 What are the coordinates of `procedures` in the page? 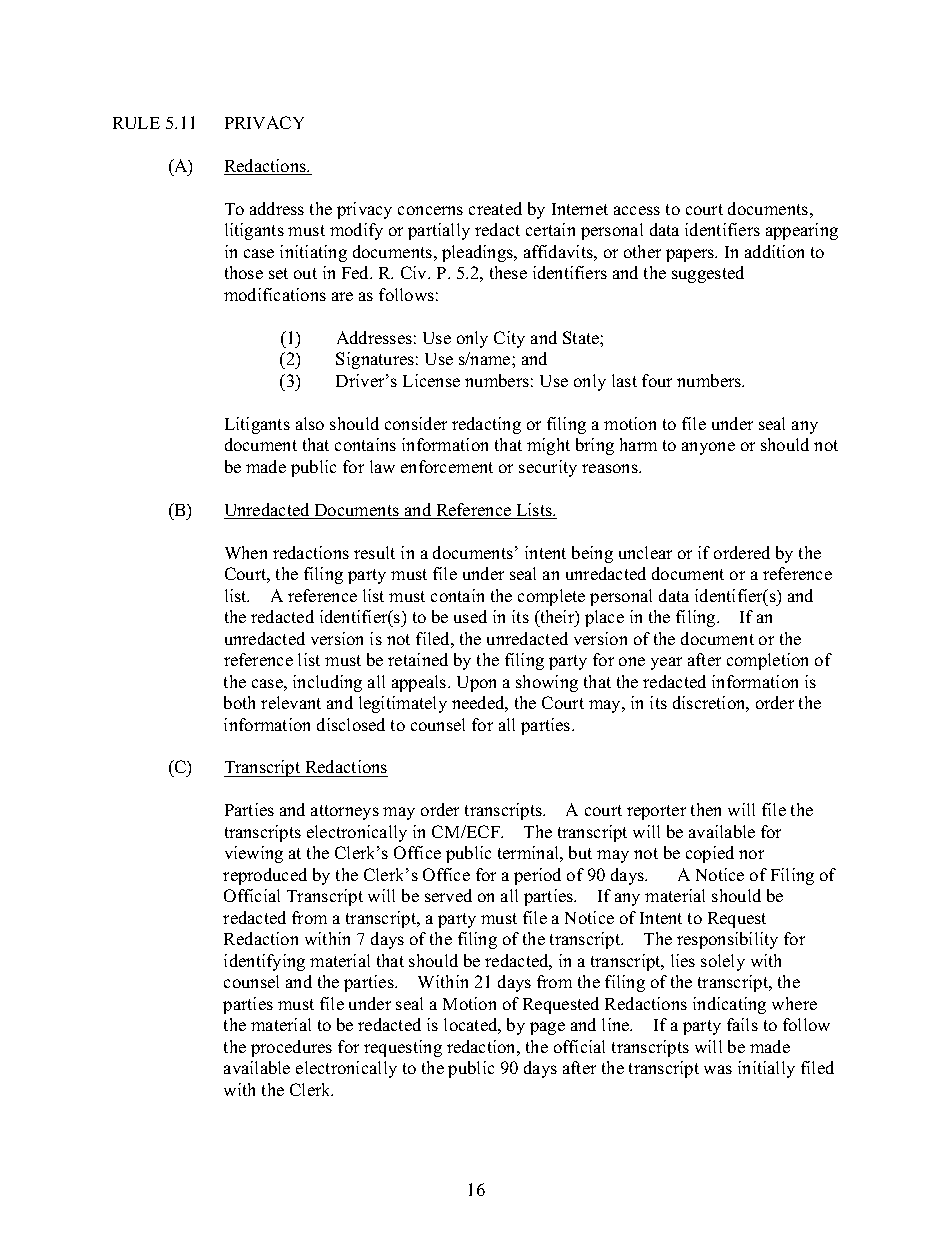 It's located at (291, 1048).
